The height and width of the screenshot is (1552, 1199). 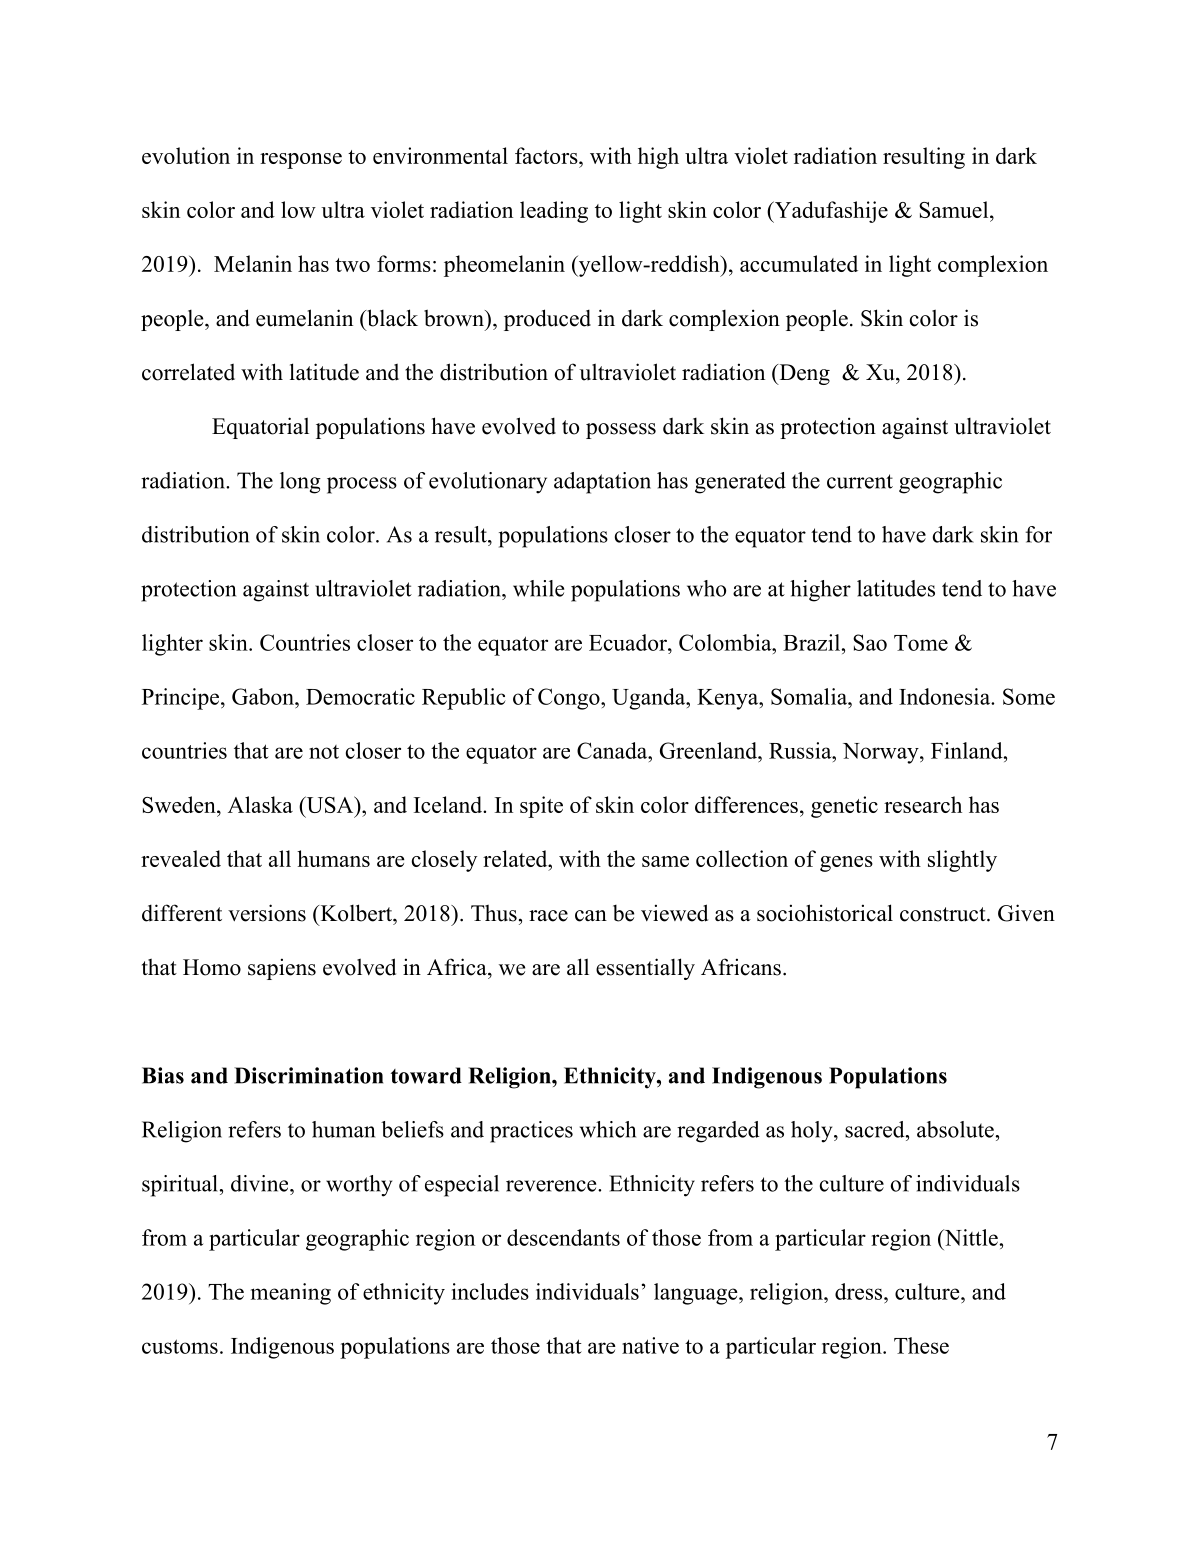 What do you see at coordinates (921, 1345) in the screenshot?
I see `These` at bounding box center [921, 1345].
